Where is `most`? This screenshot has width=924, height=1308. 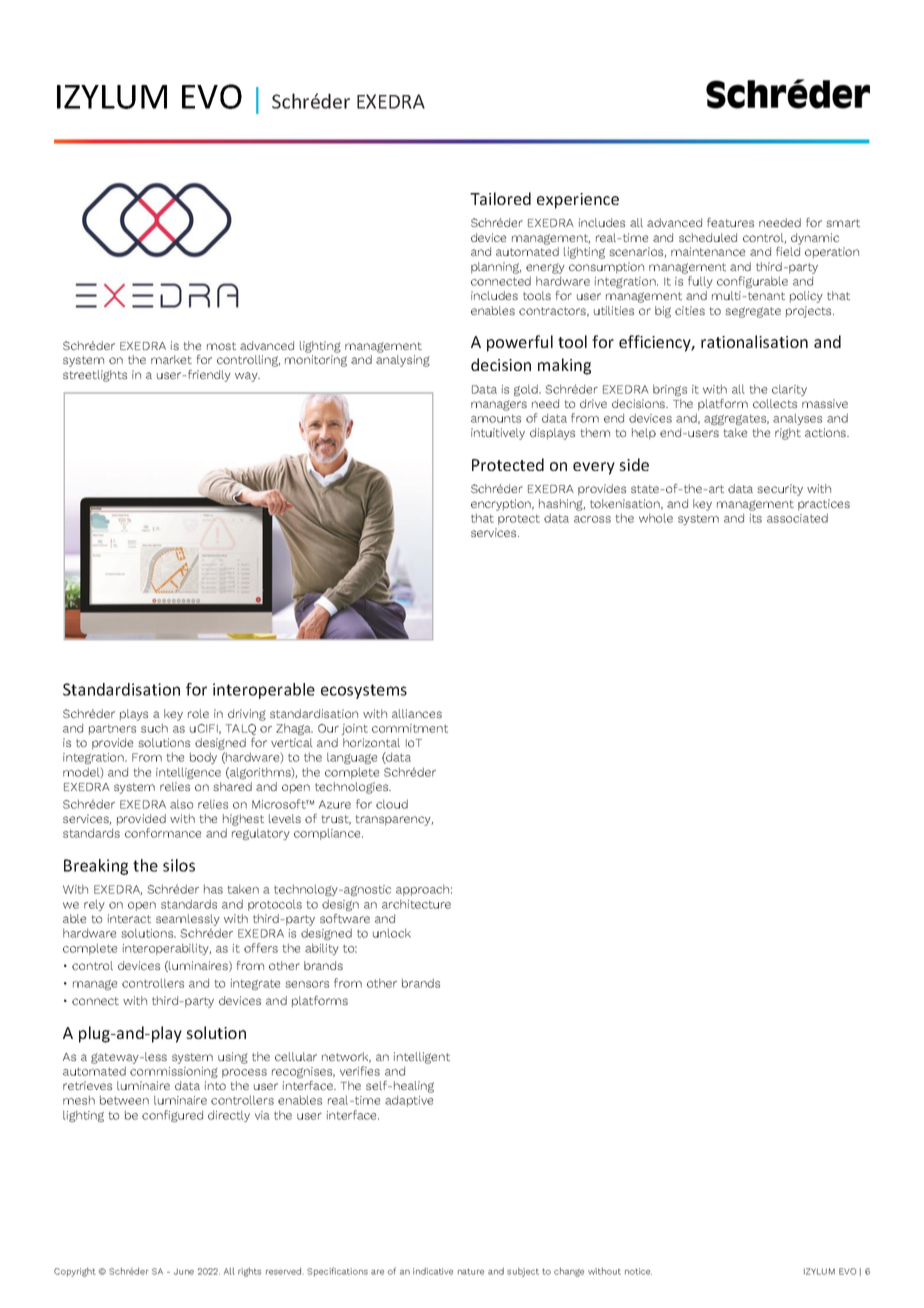 most is located at coordinates (221, 346).
